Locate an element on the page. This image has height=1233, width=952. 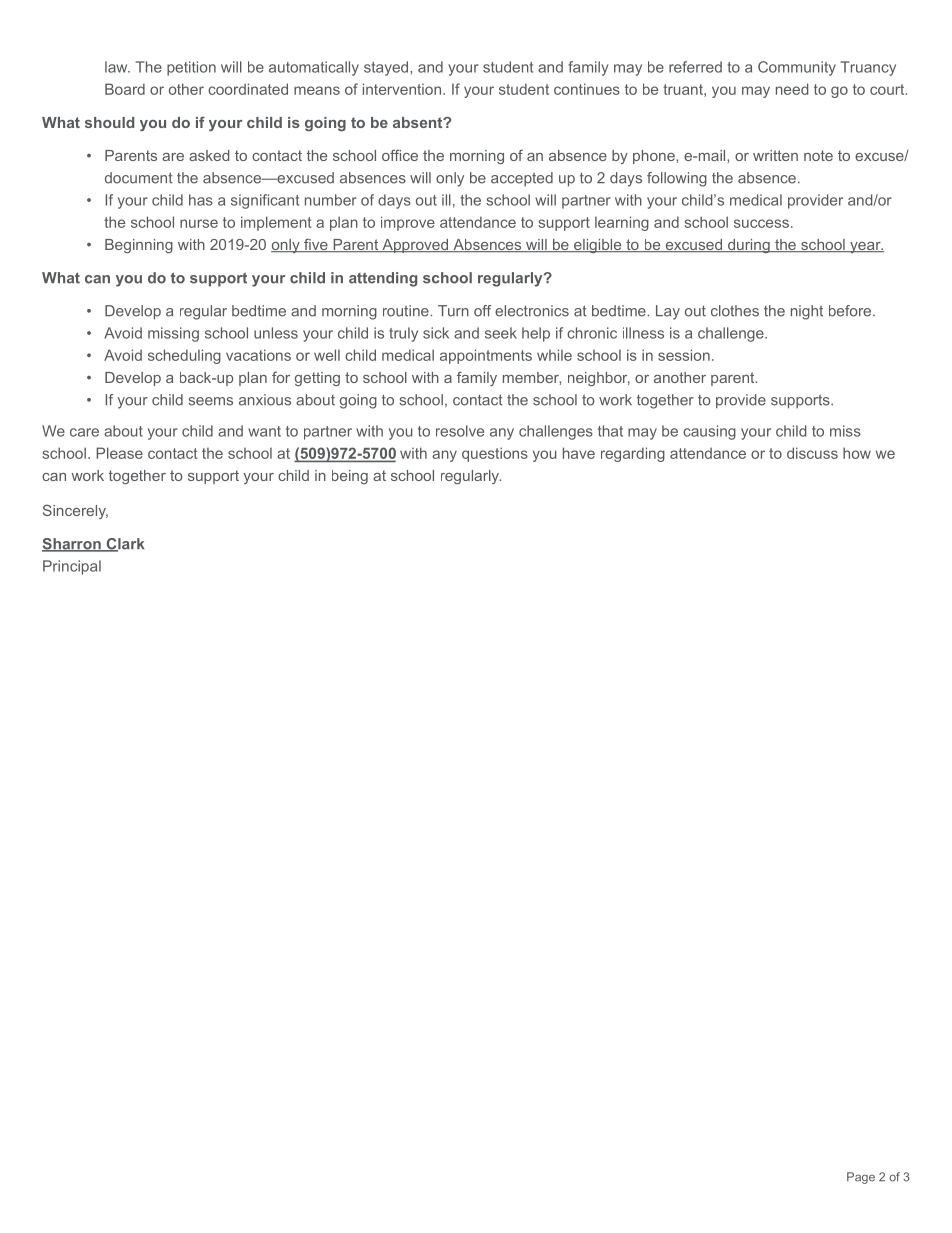
questions is located at coordinates (495, 454).
